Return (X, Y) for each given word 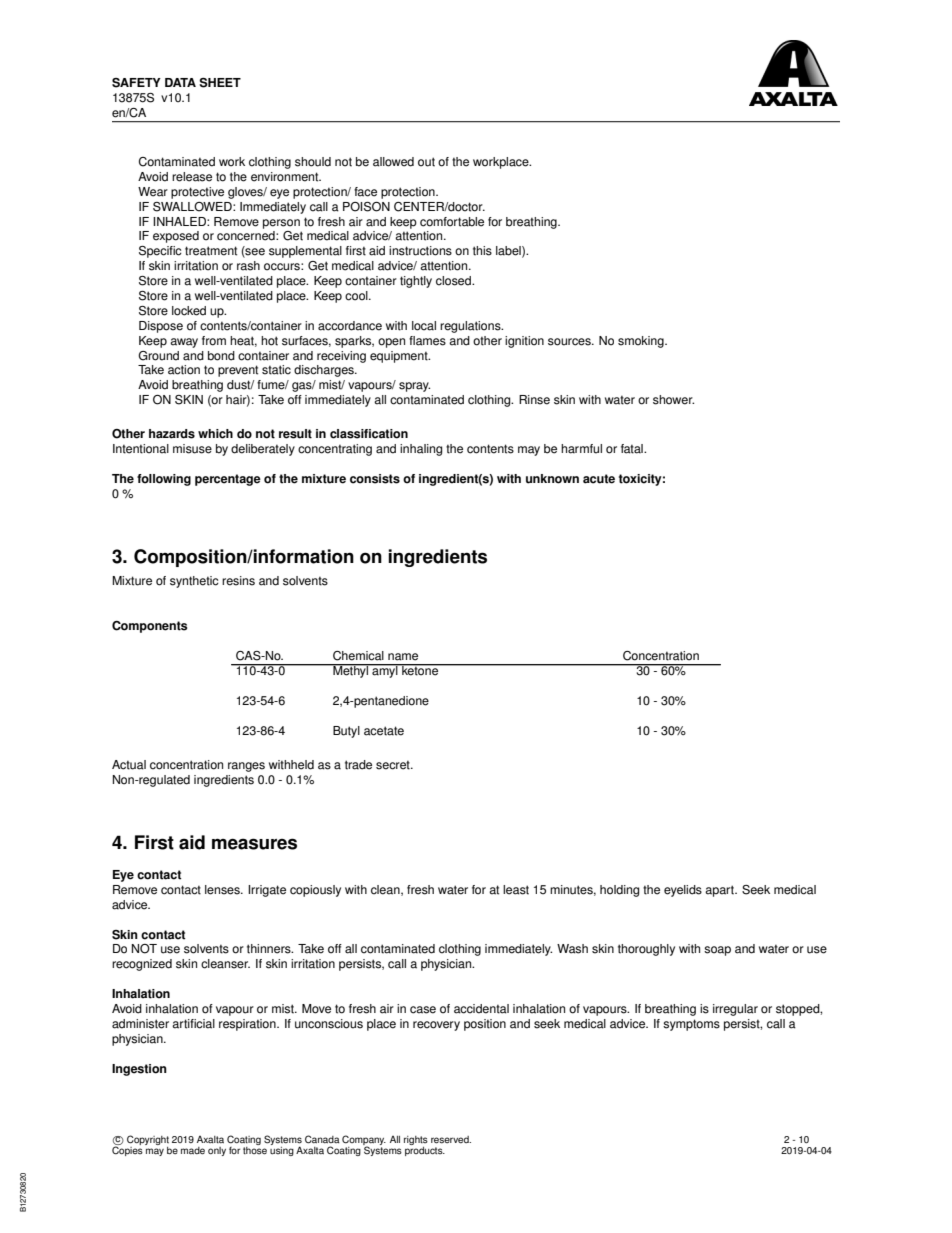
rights (416, 1140)
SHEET (220, 83)
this (482, 251)
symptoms (691, 1025)
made (193, 1151)
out (426, 162)
